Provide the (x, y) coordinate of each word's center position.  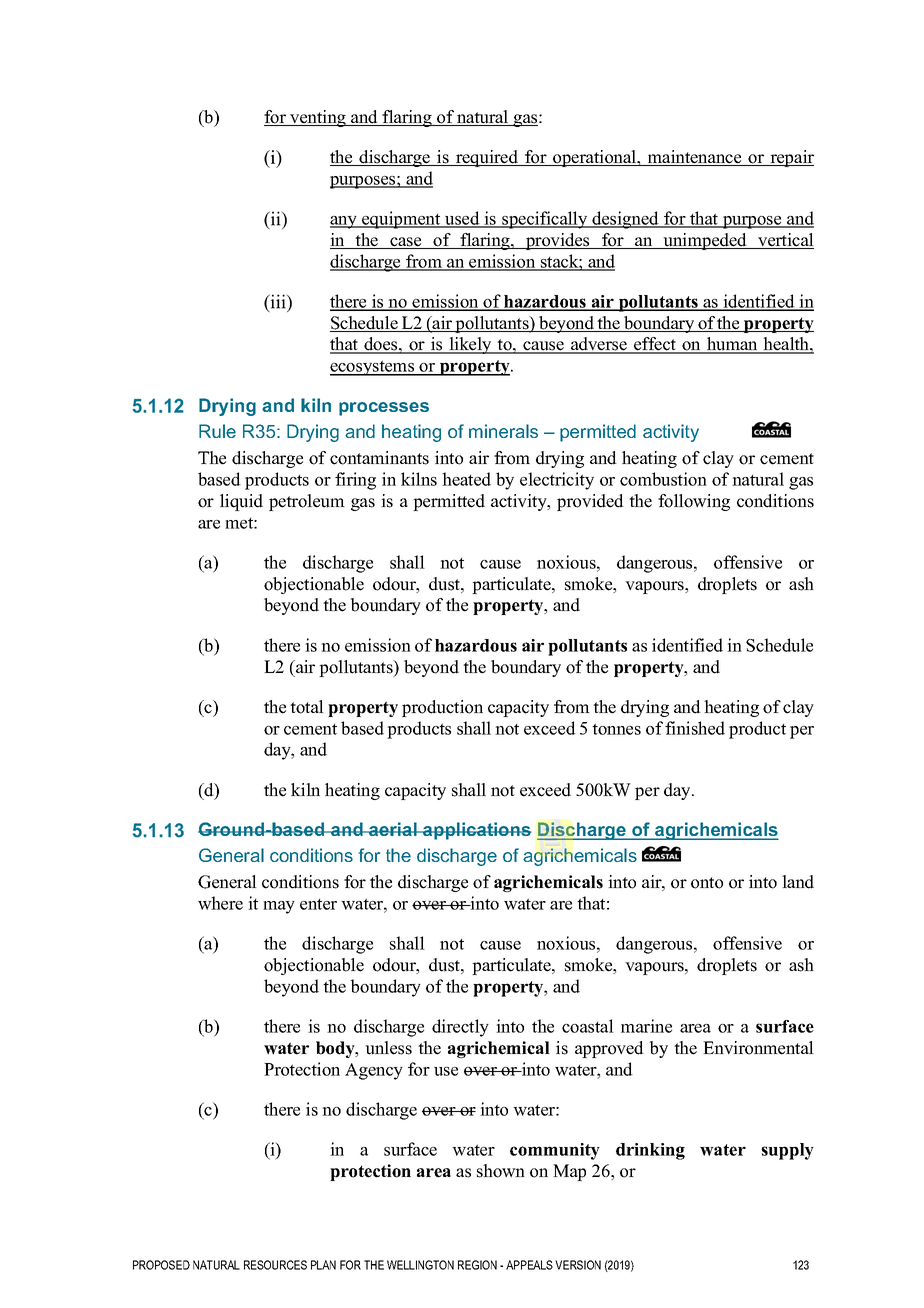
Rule (217, 431)
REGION (477, 1265)
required (487, 158)
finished (695, 728)
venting (318, 118)
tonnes (616, 729)
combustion (663, 479)
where (220, 903)
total (307, 707)
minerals (503, 431)
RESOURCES (275, 1265)
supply (787, 1151)
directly (460, 1028)
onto (707, 883)
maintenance (694, 158)
